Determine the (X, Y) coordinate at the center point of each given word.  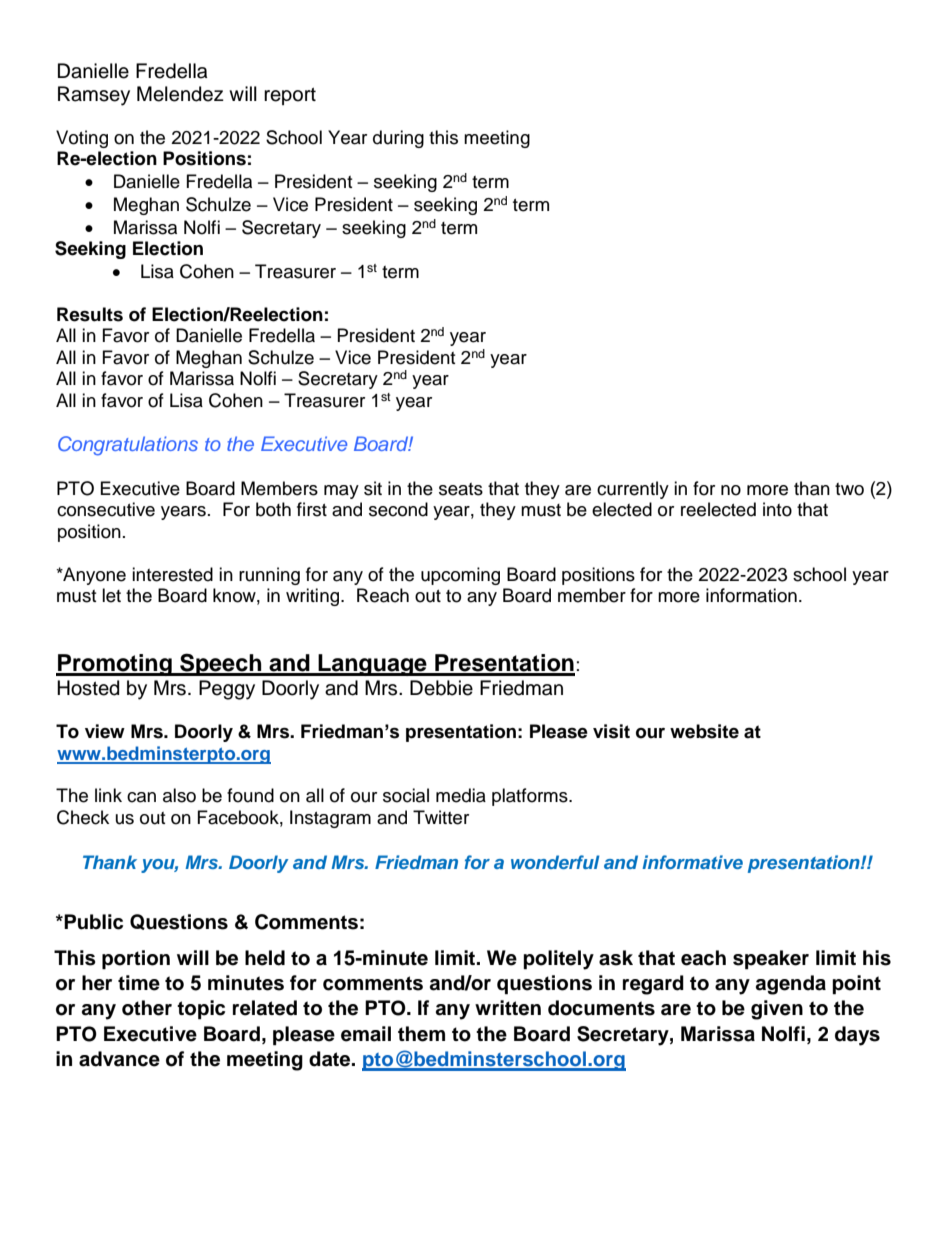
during (398, 139)
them (421, 1034)
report (290, 96)
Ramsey (94, 96)
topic (201, 1010)
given (777, 1010)
